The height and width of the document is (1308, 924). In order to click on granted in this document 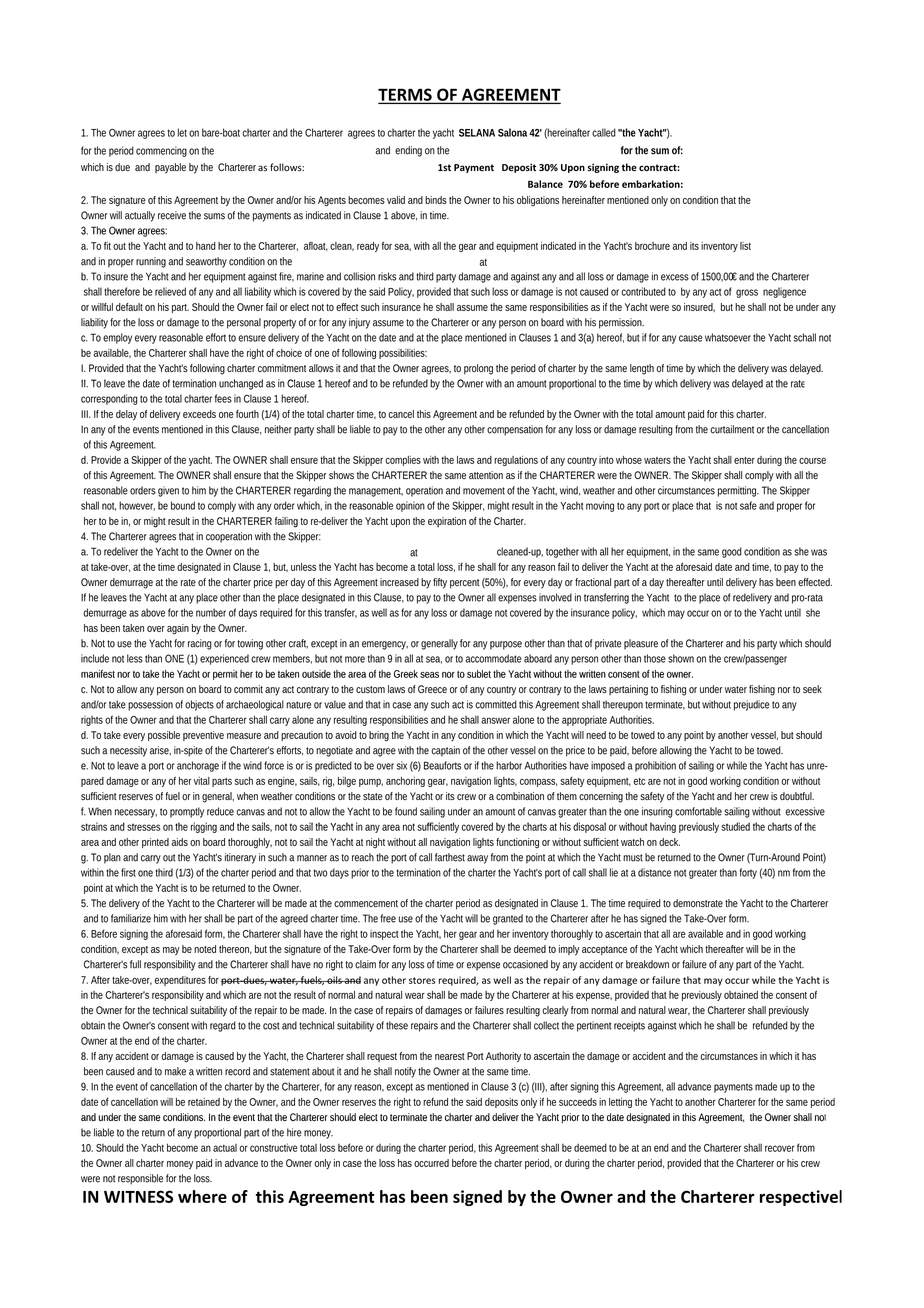, I will do `click(508, 919)`.
